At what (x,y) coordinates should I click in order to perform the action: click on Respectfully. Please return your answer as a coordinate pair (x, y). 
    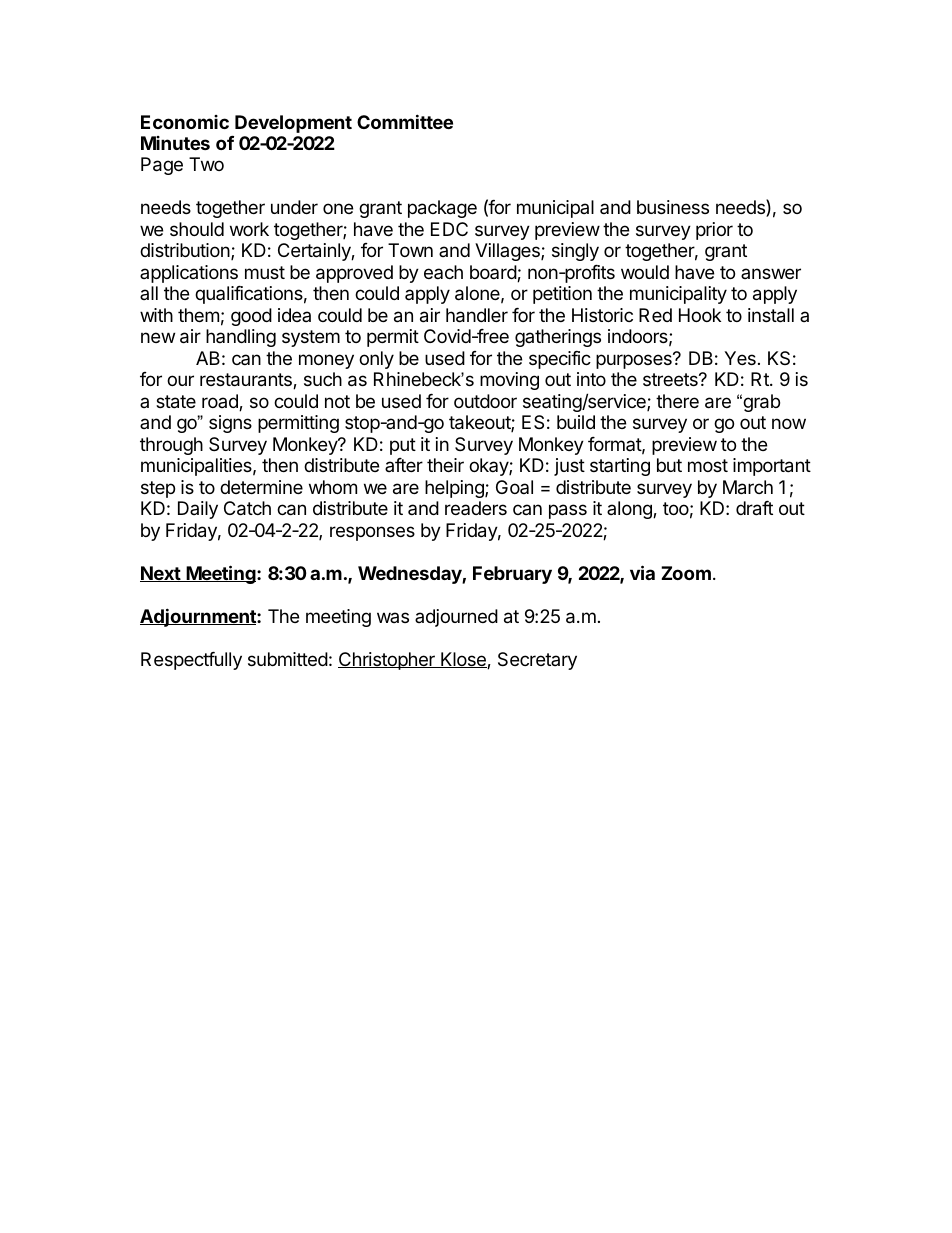
    Looking at the image, I should click on (191, 661).
